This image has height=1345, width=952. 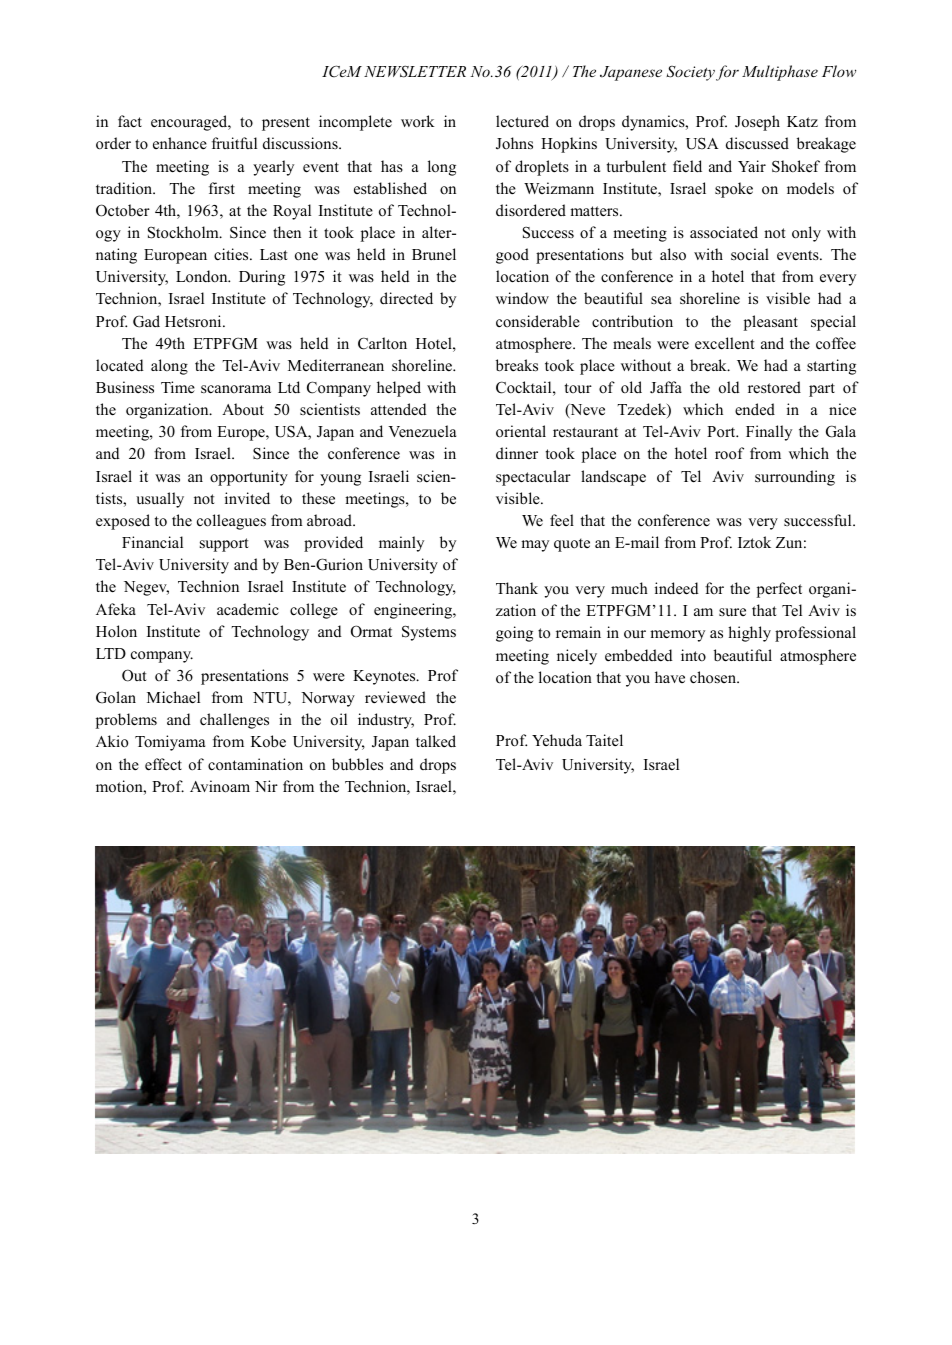 What do you see at coordinates (248, 609) in the image?
I see `academic` at bounding box center [248, 609].
